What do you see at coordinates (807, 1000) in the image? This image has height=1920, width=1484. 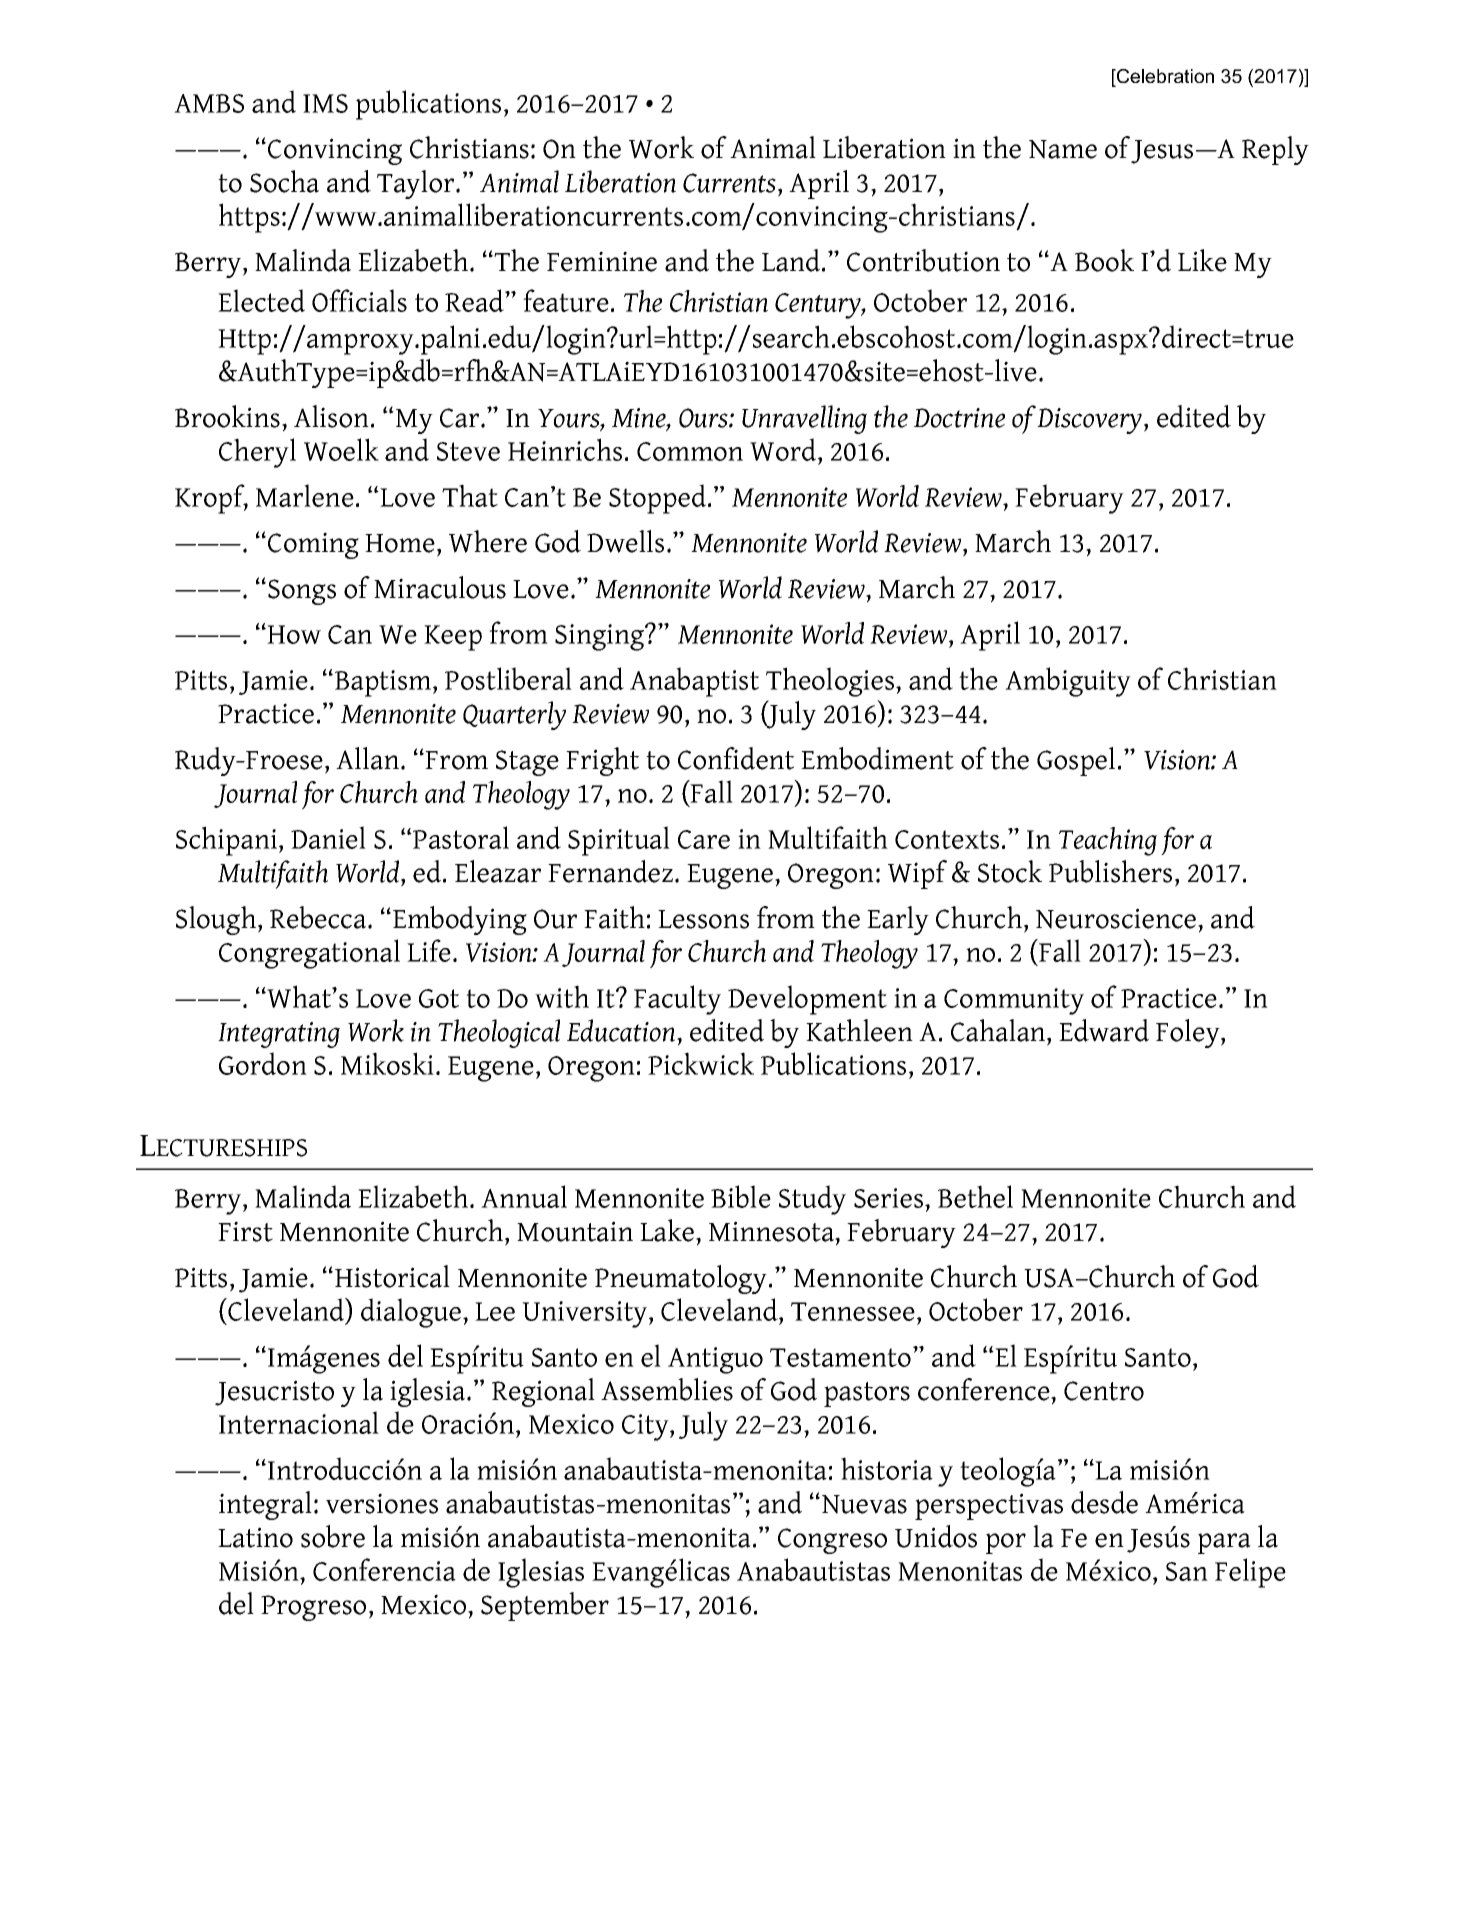 I see `Development` at bounding box center [807, 1000].
